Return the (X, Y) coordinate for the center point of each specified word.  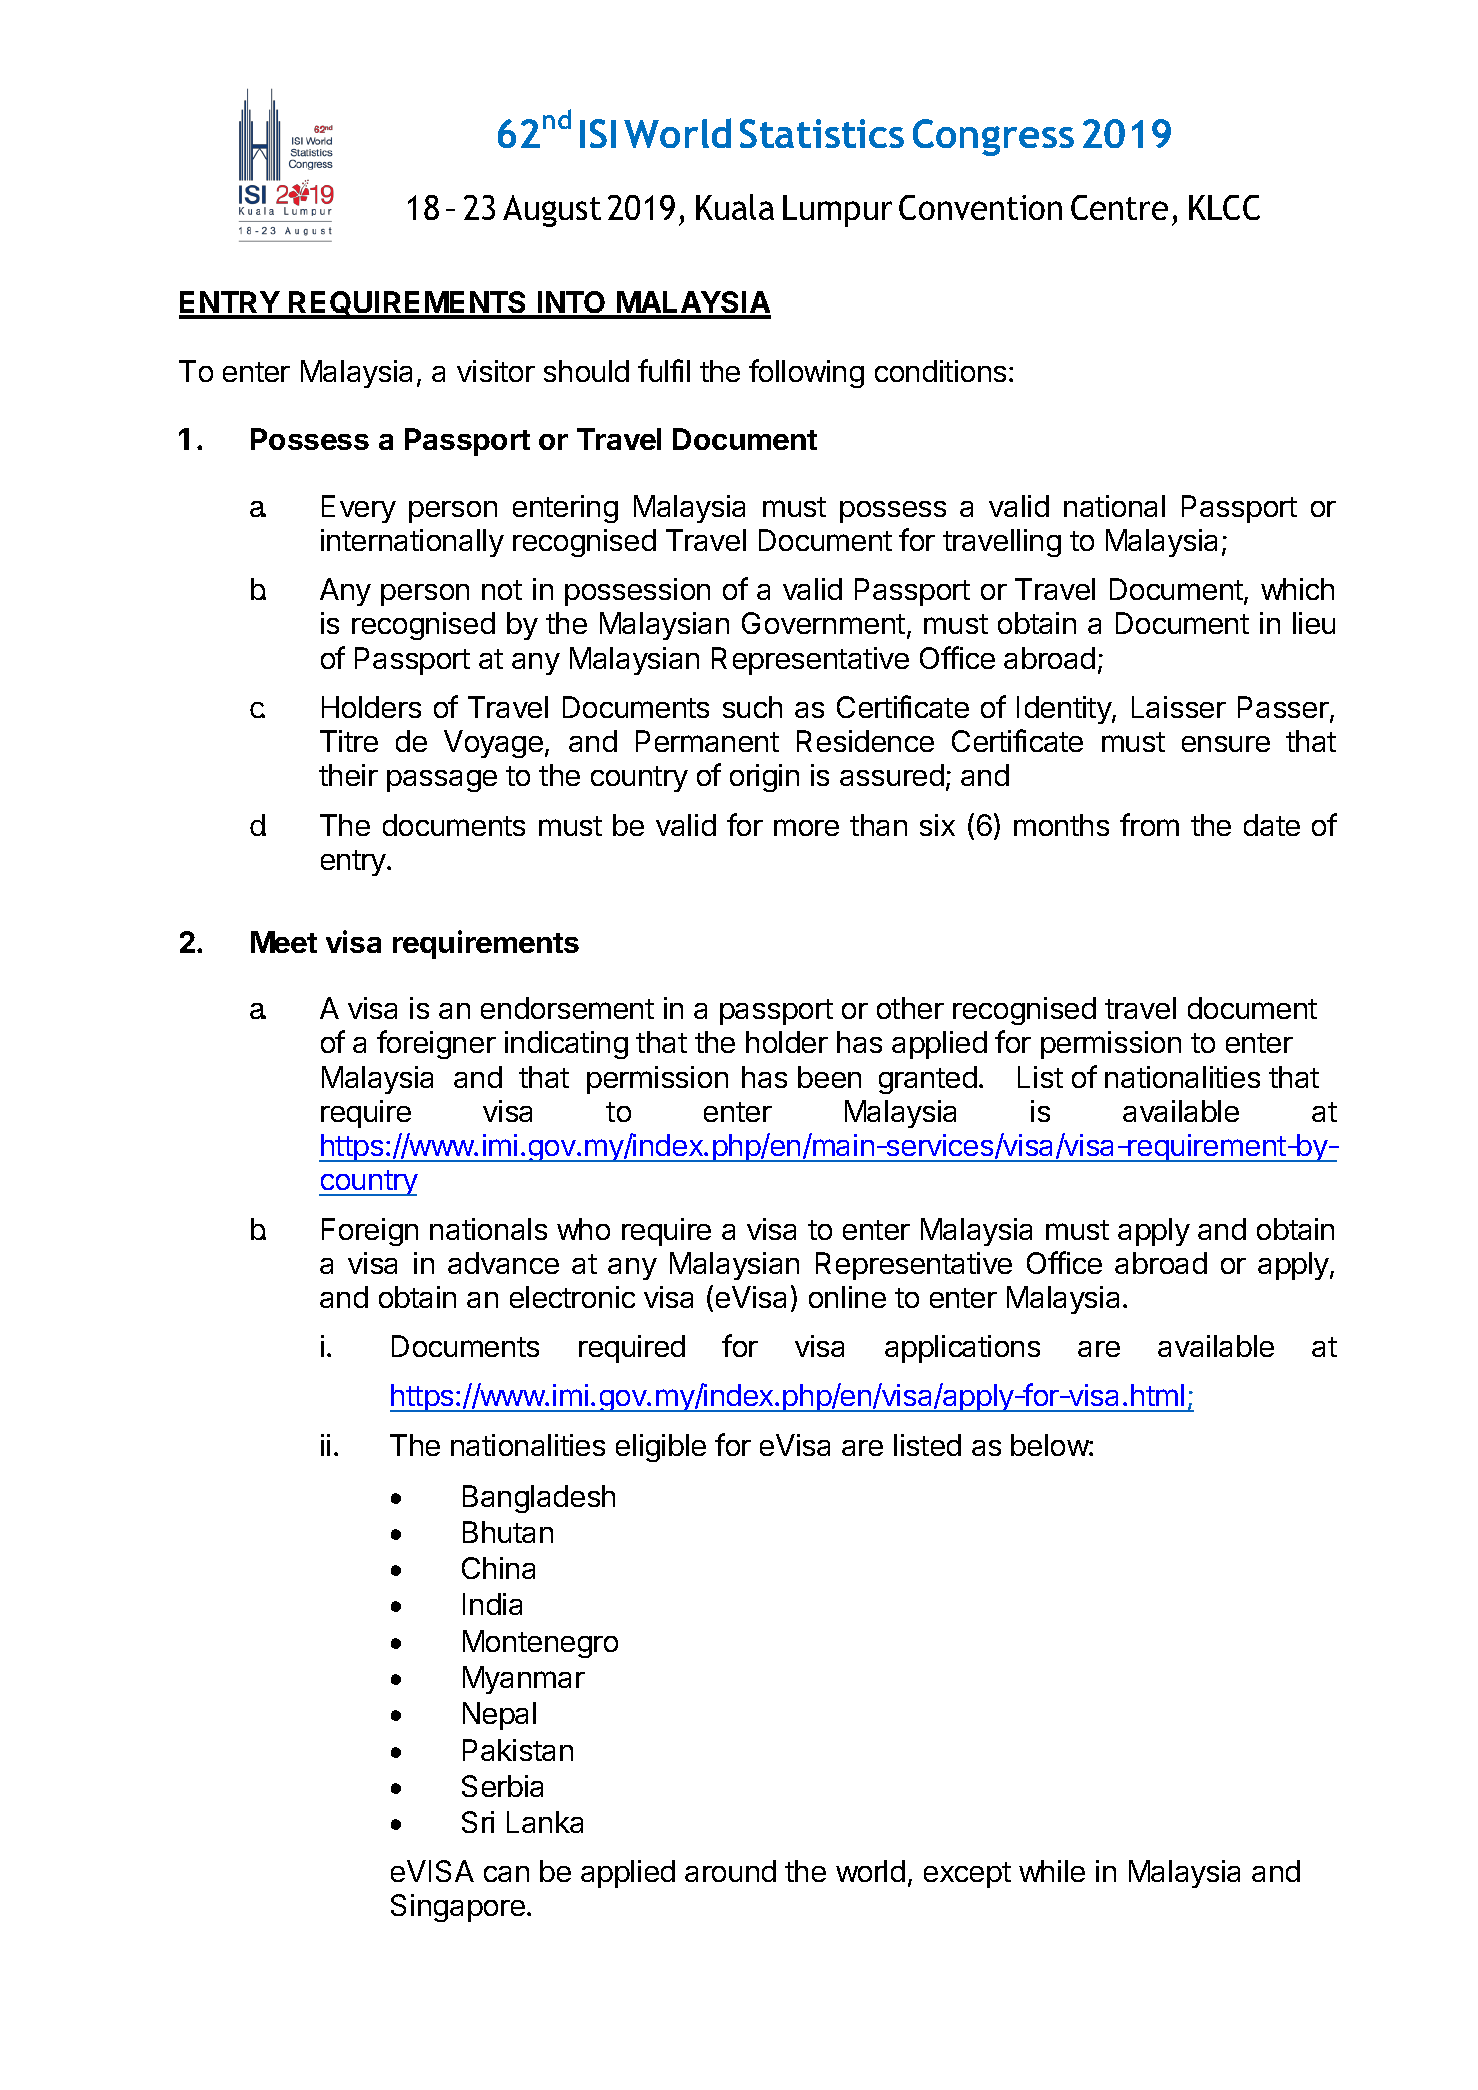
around (730, 1871)
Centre (1119, 207)
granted (928, 1080)
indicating (566, 1045)
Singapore (458, 1908)
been (829, 1077)
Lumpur (837, 211)
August (552, 211)
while (1052, 1871)
